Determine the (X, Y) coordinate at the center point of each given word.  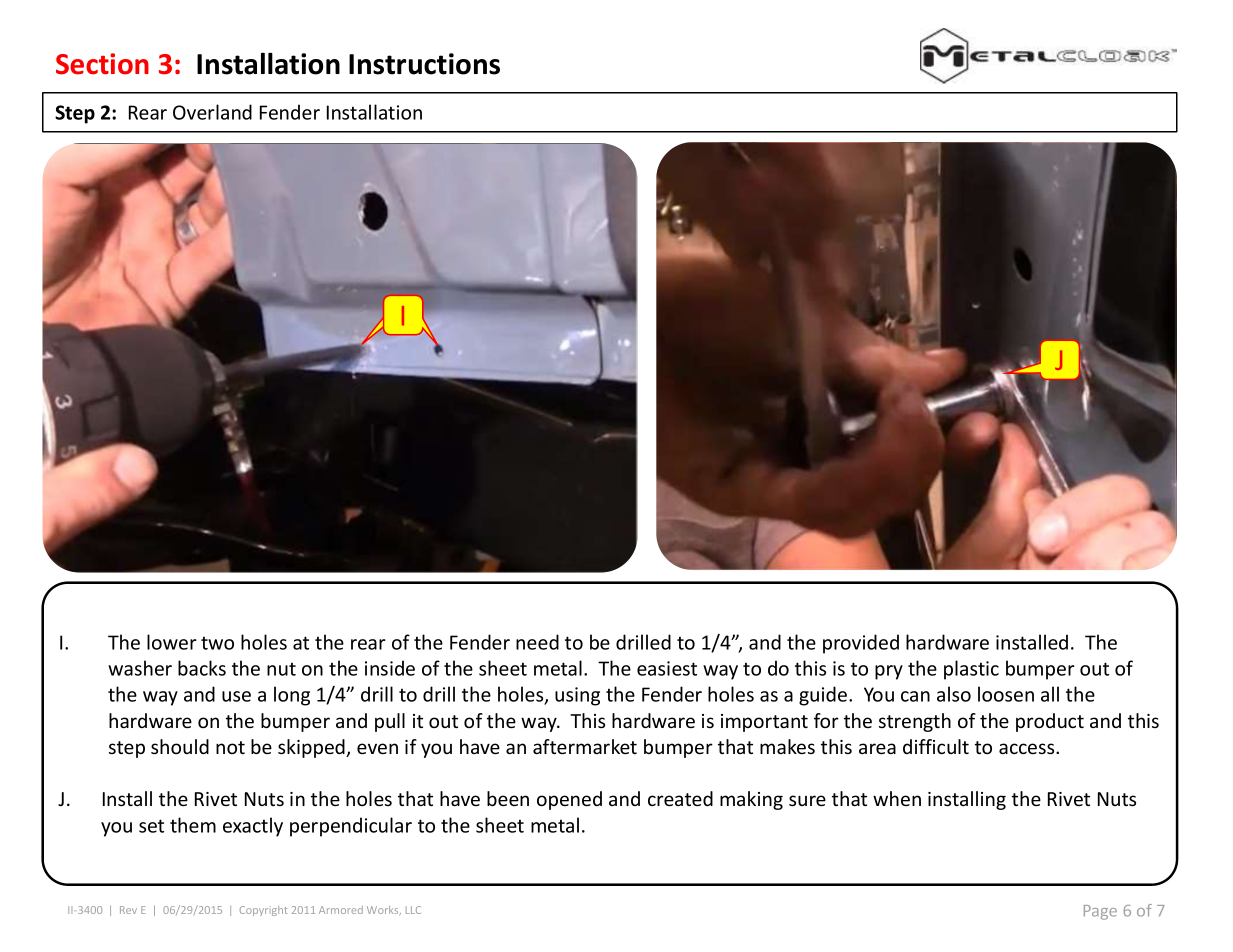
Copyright (263, 911)
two (217, 643)
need (537, 642)
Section (102, 64)
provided (861, 644)
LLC (413, 910)
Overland (212, 112)
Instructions (424, 64)
